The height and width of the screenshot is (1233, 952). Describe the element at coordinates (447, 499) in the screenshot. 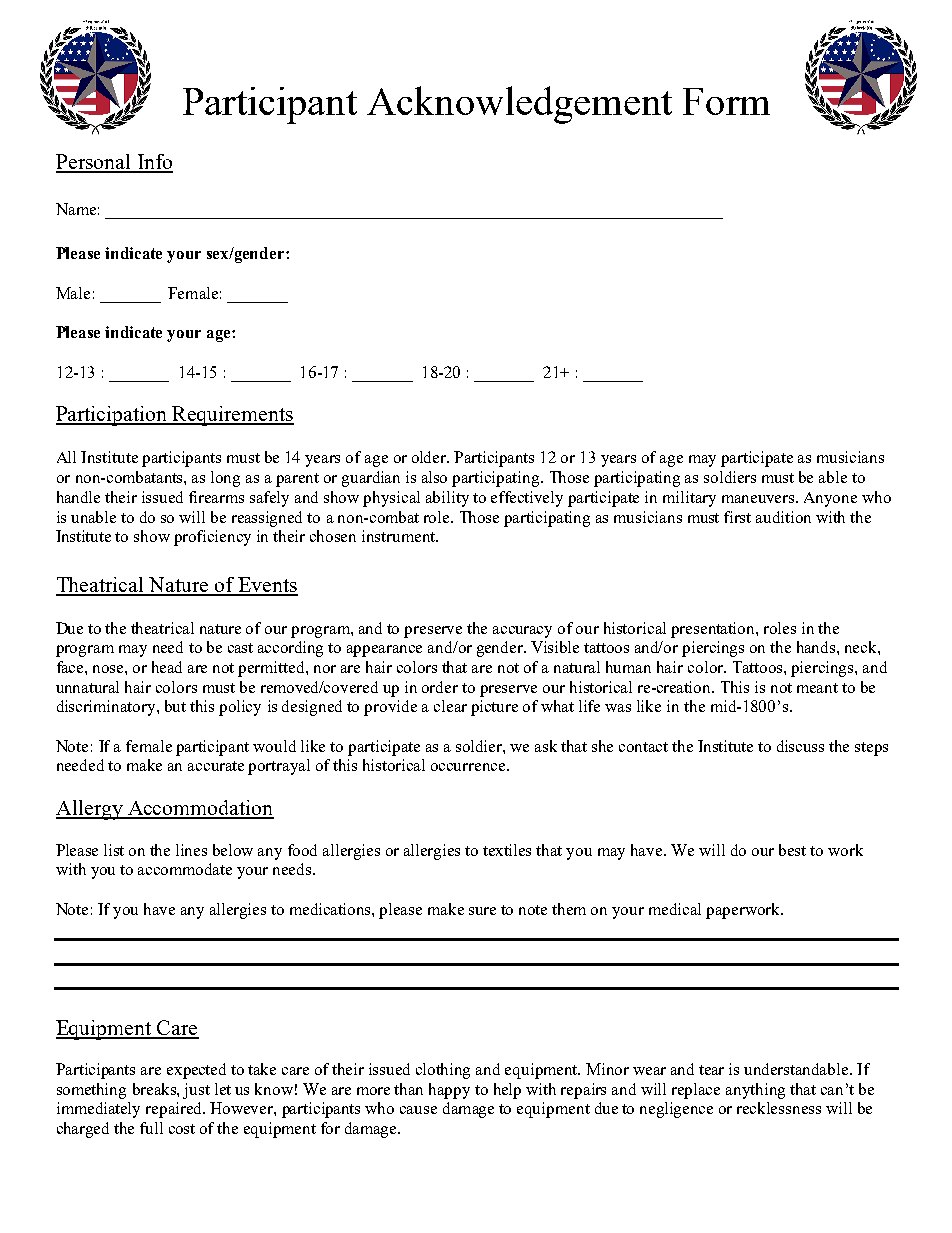

I see `ability` at that location.
